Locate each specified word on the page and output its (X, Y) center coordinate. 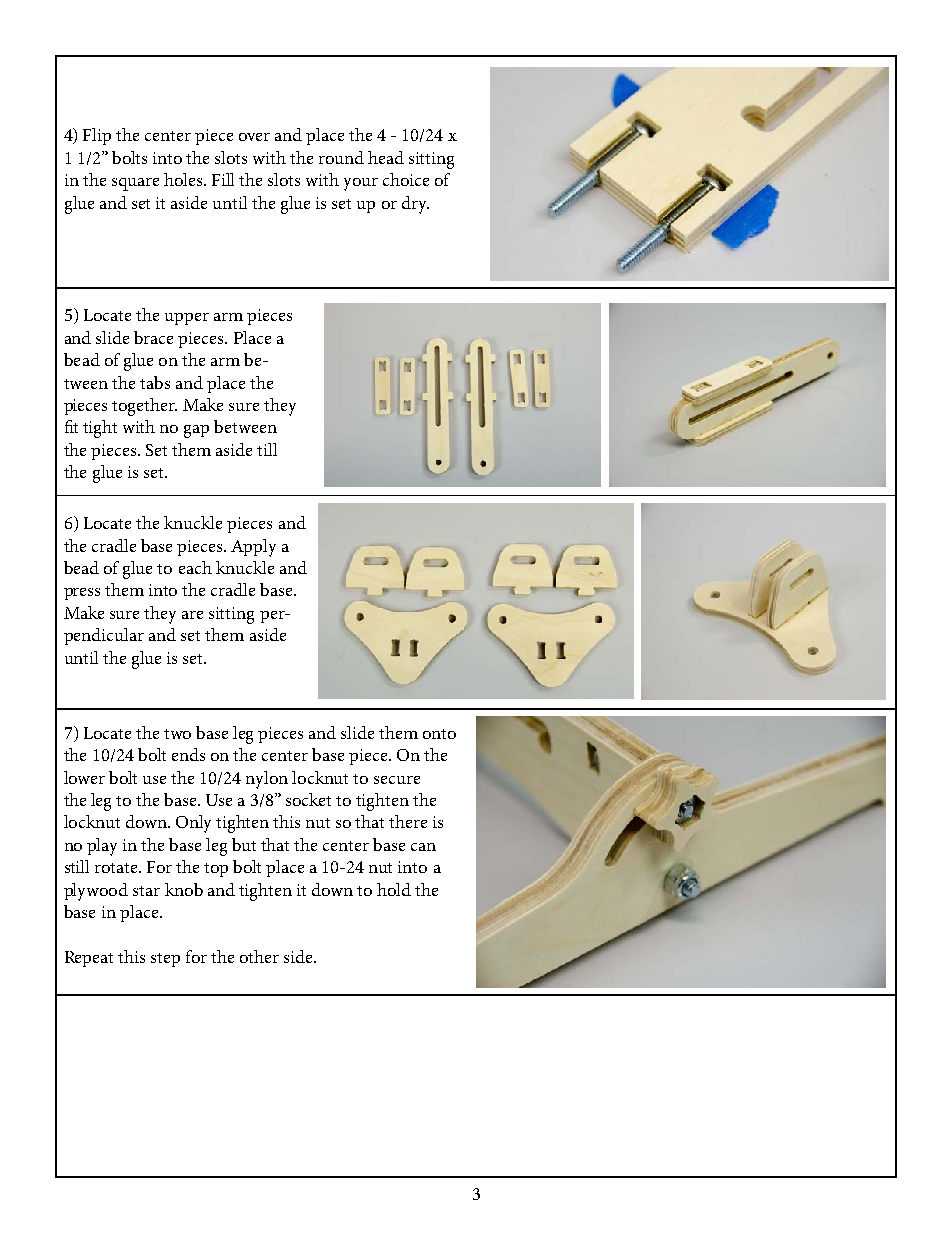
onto (439, 734)
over (254, 137)
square (135, 184)
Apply (253, 548)
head (386, 157)
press (82, 594)
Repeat (89, 959)
